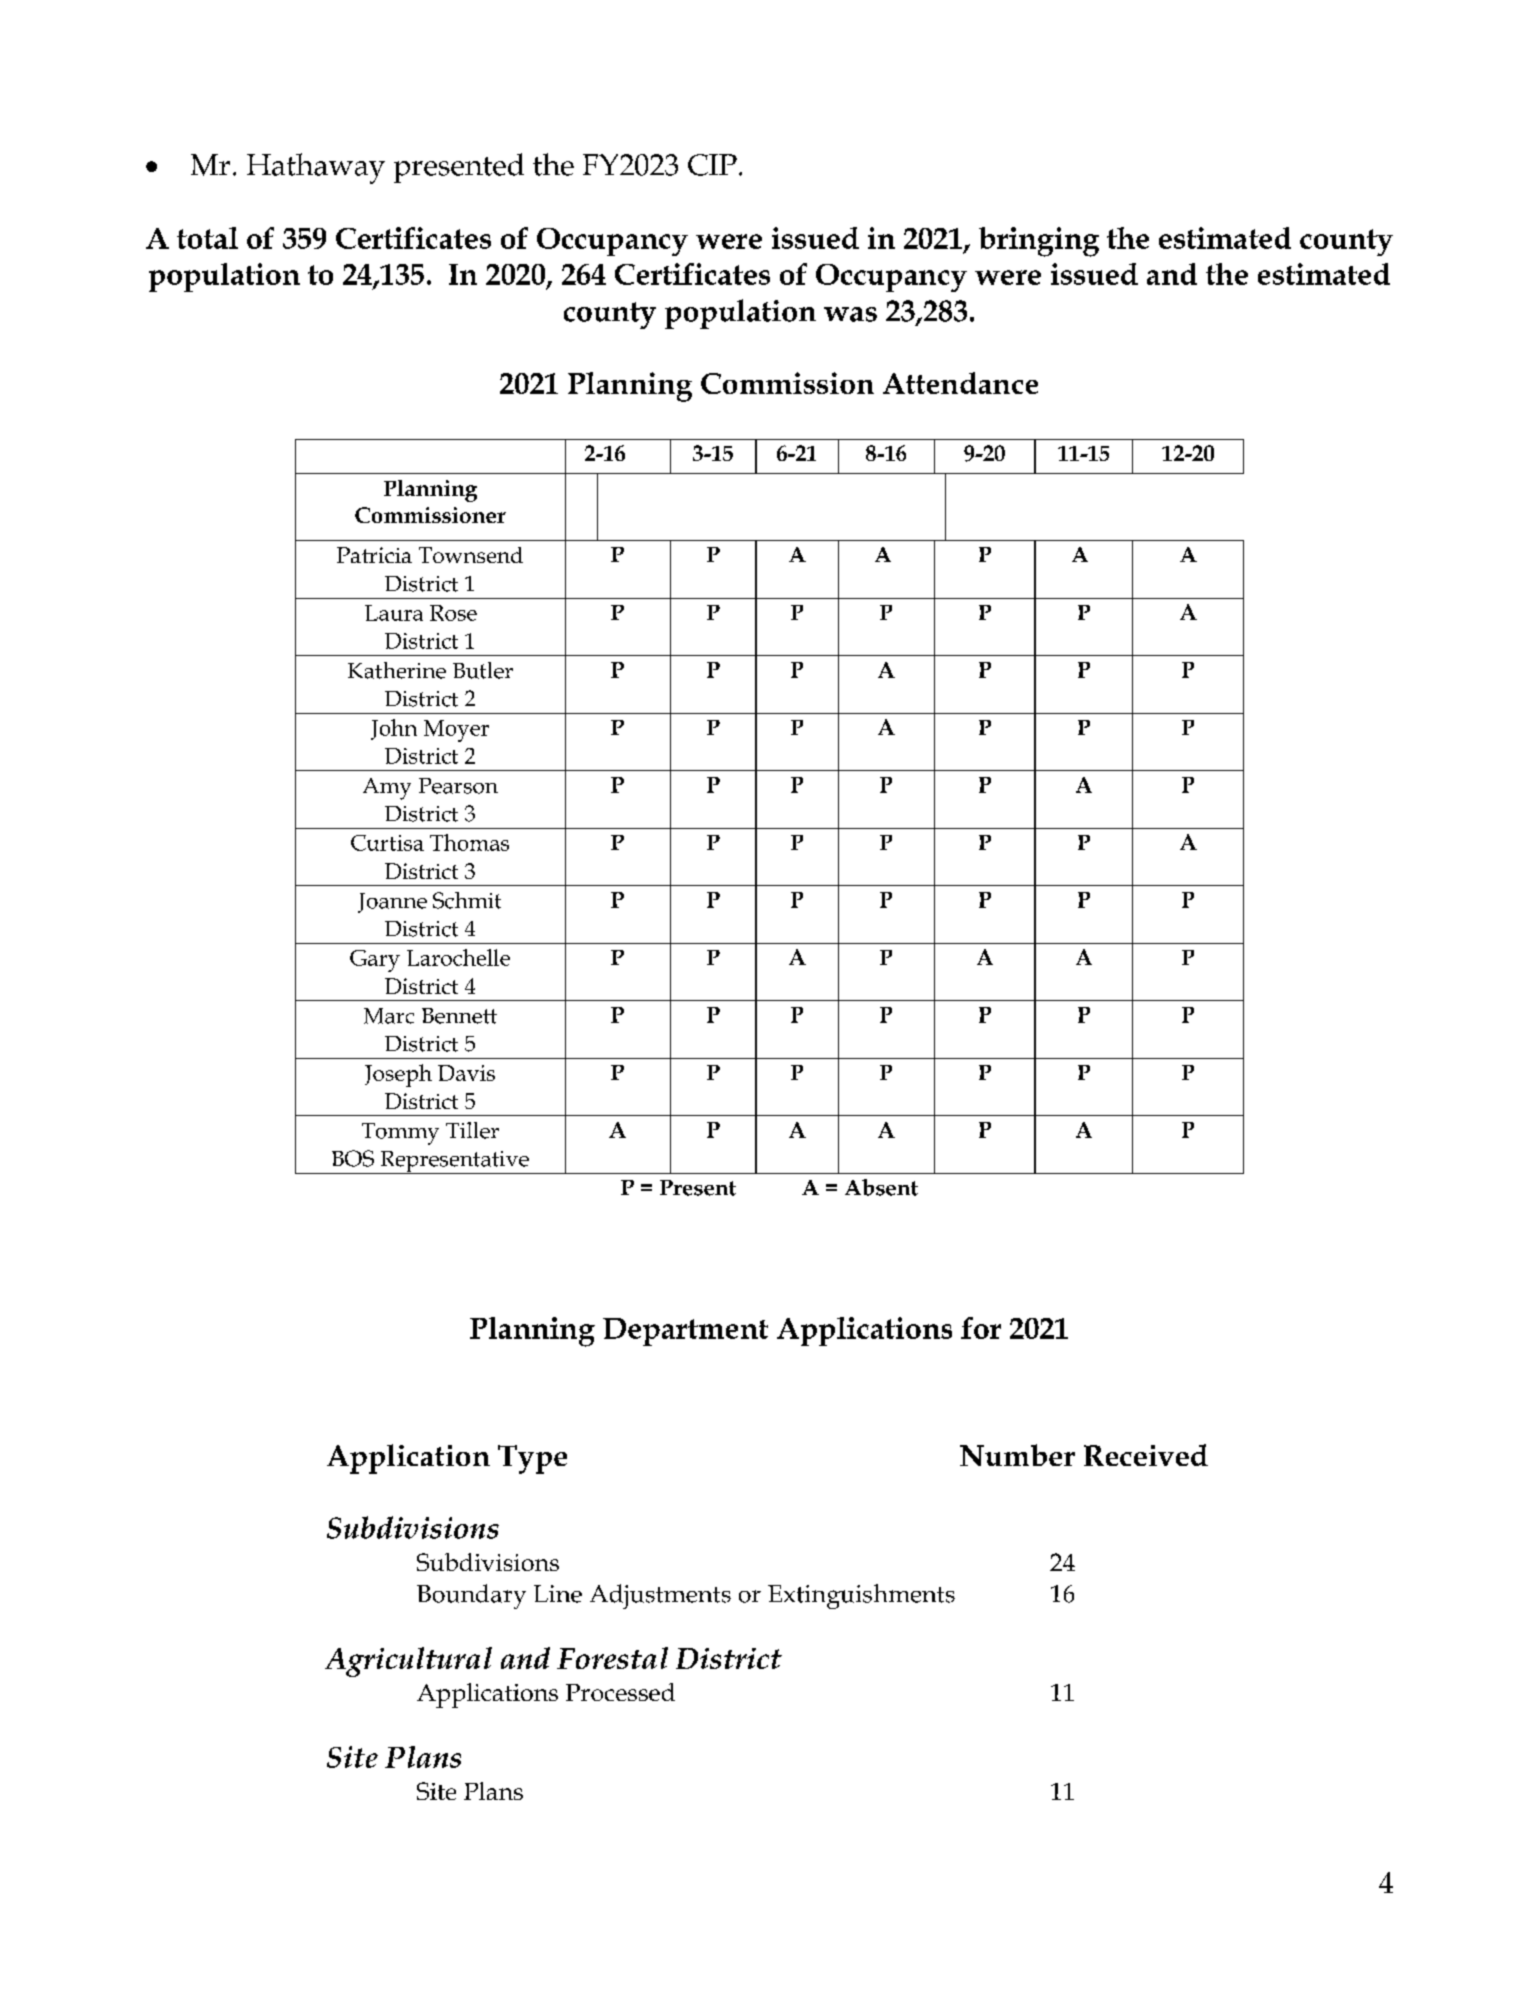 Image resolution: width=1539 pixels, height=1992 pixels. Describe the element at coordinates (881, 1187) in the screenshot. I see `Absent` at that location.
